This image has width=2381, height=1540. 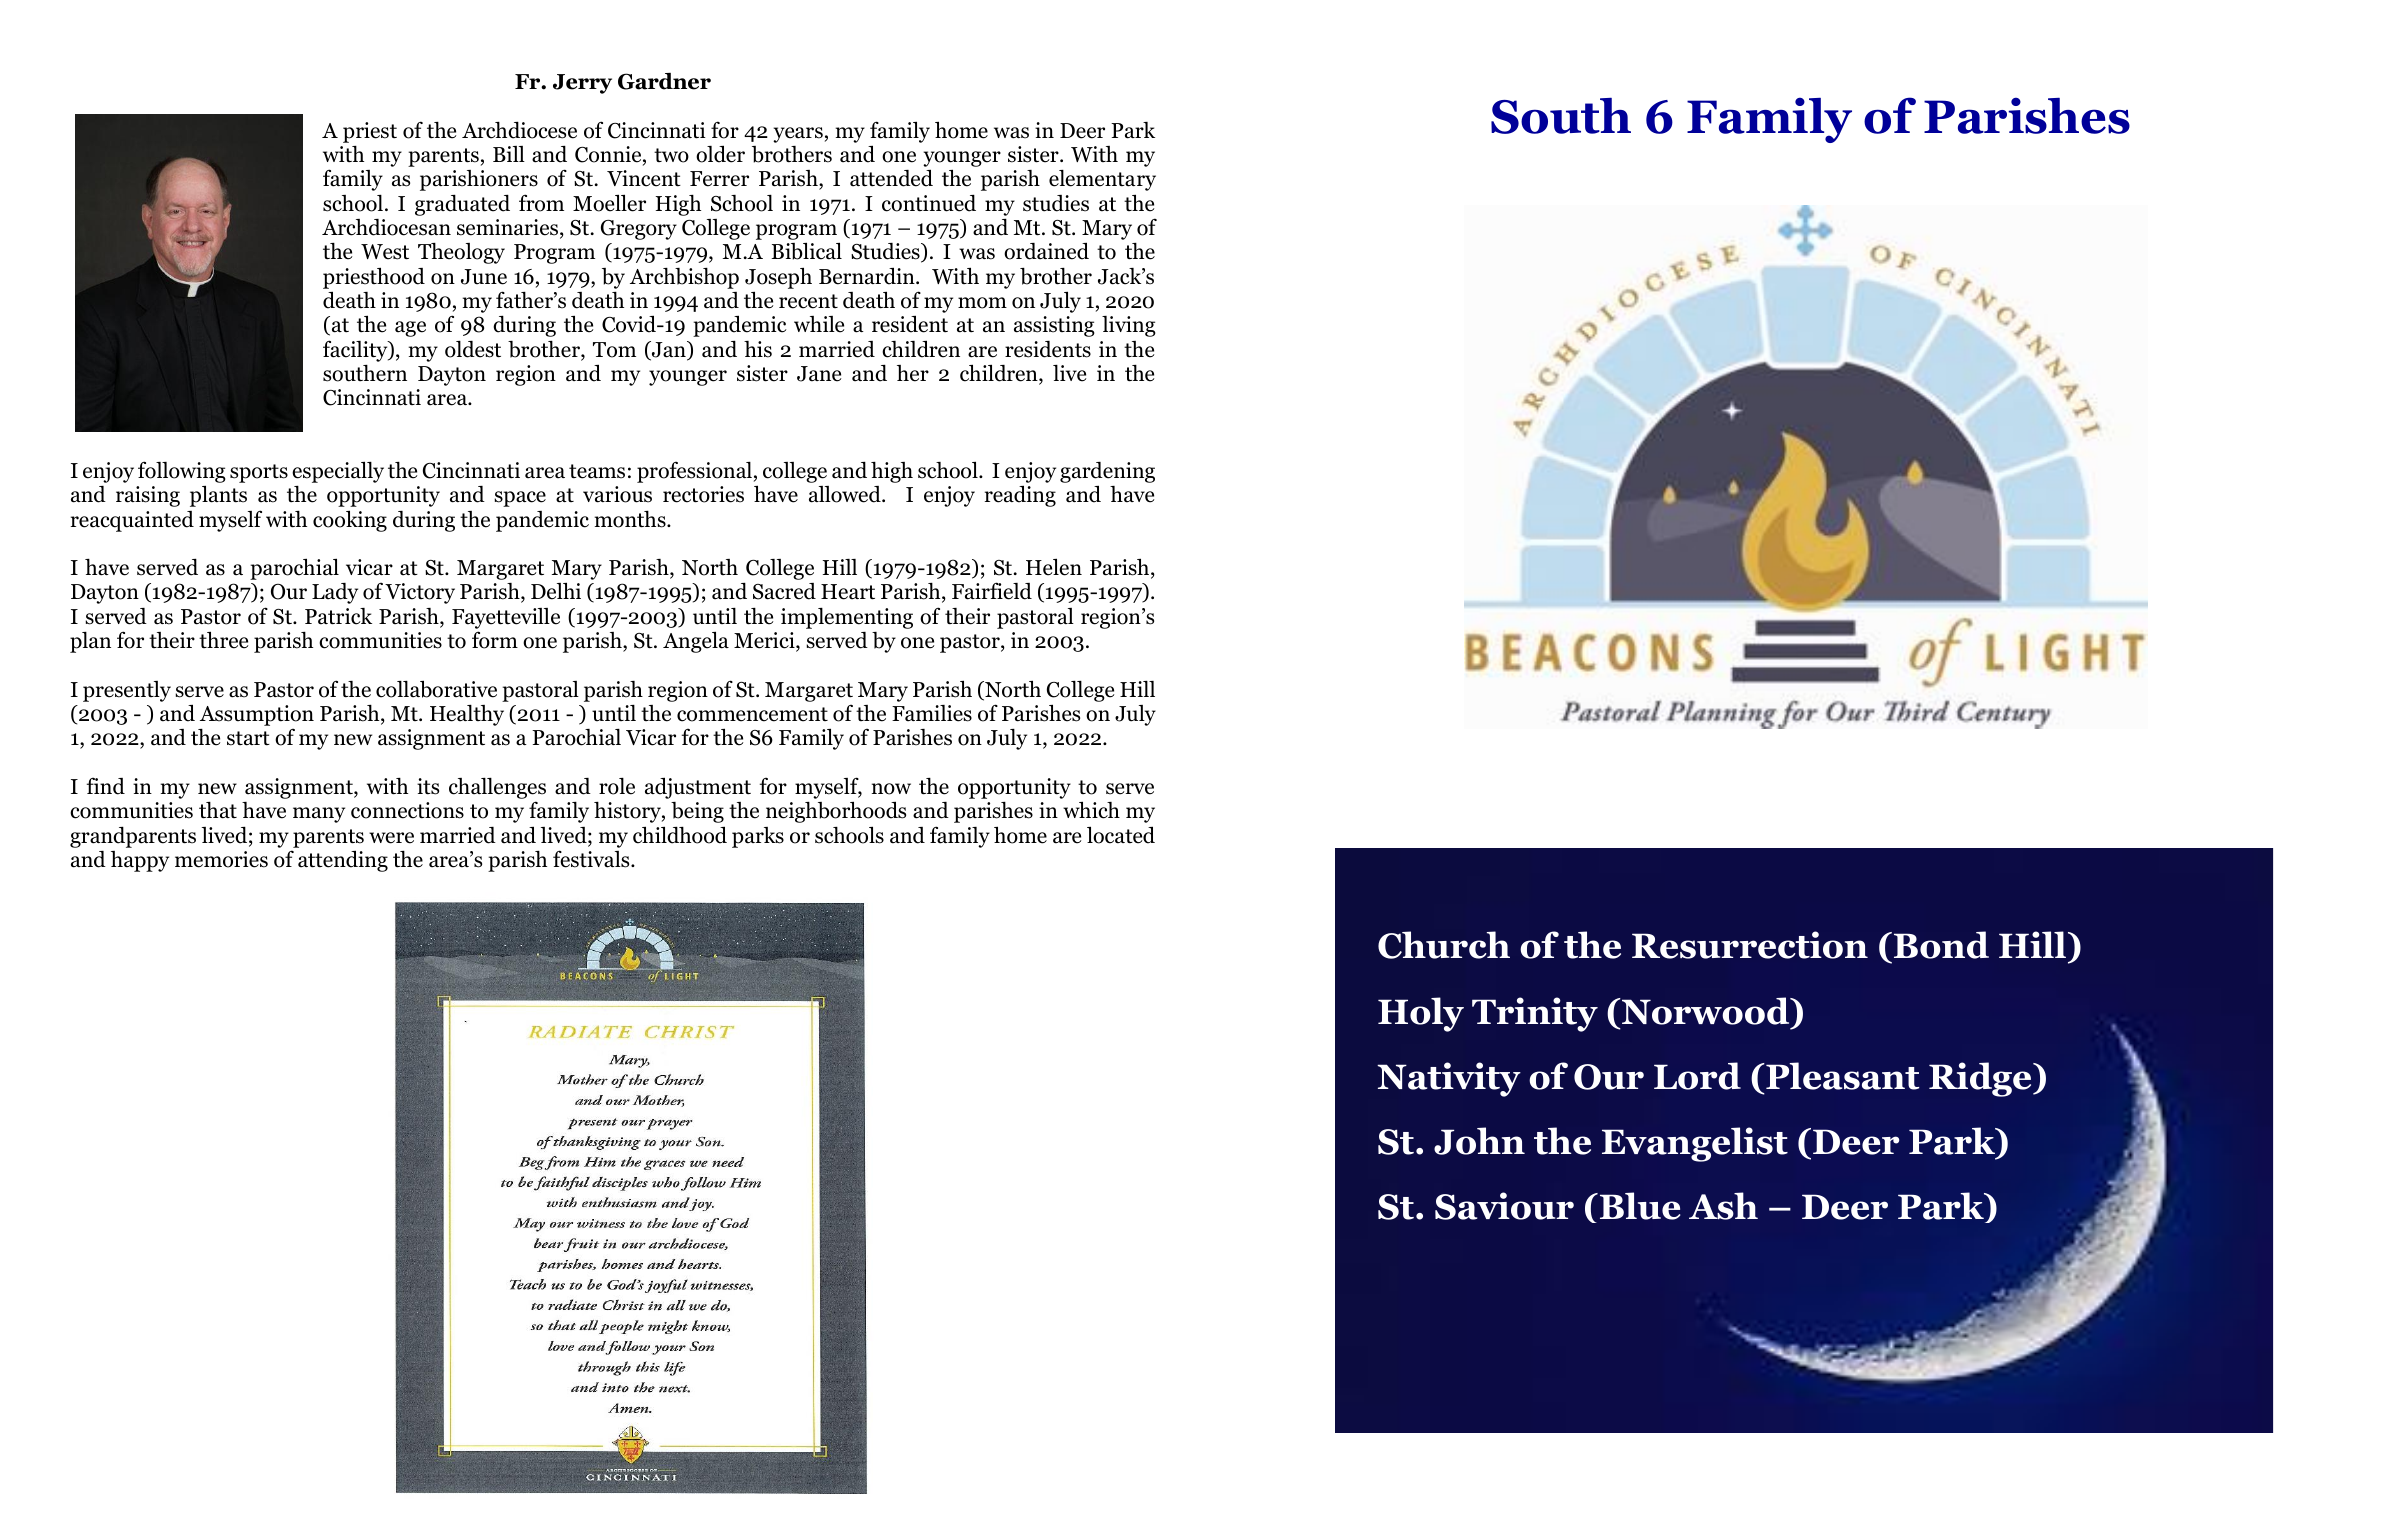 What do you see at coordinates (1054, 567) in the image?
I see `Helen` at bounding box center [1054, 567].
